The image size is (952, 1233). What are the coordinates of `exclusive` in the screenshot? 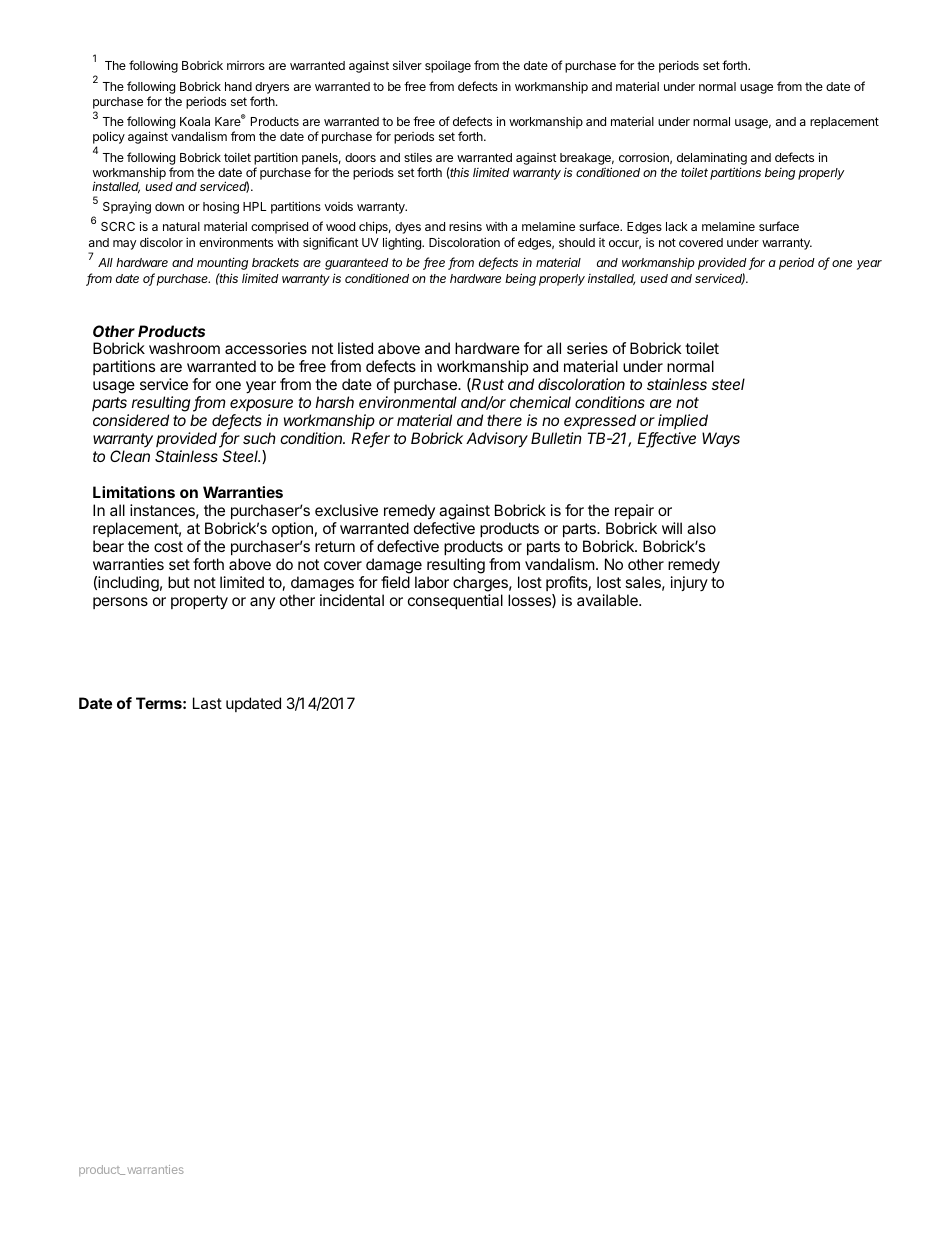 It's located at (346, 510).
